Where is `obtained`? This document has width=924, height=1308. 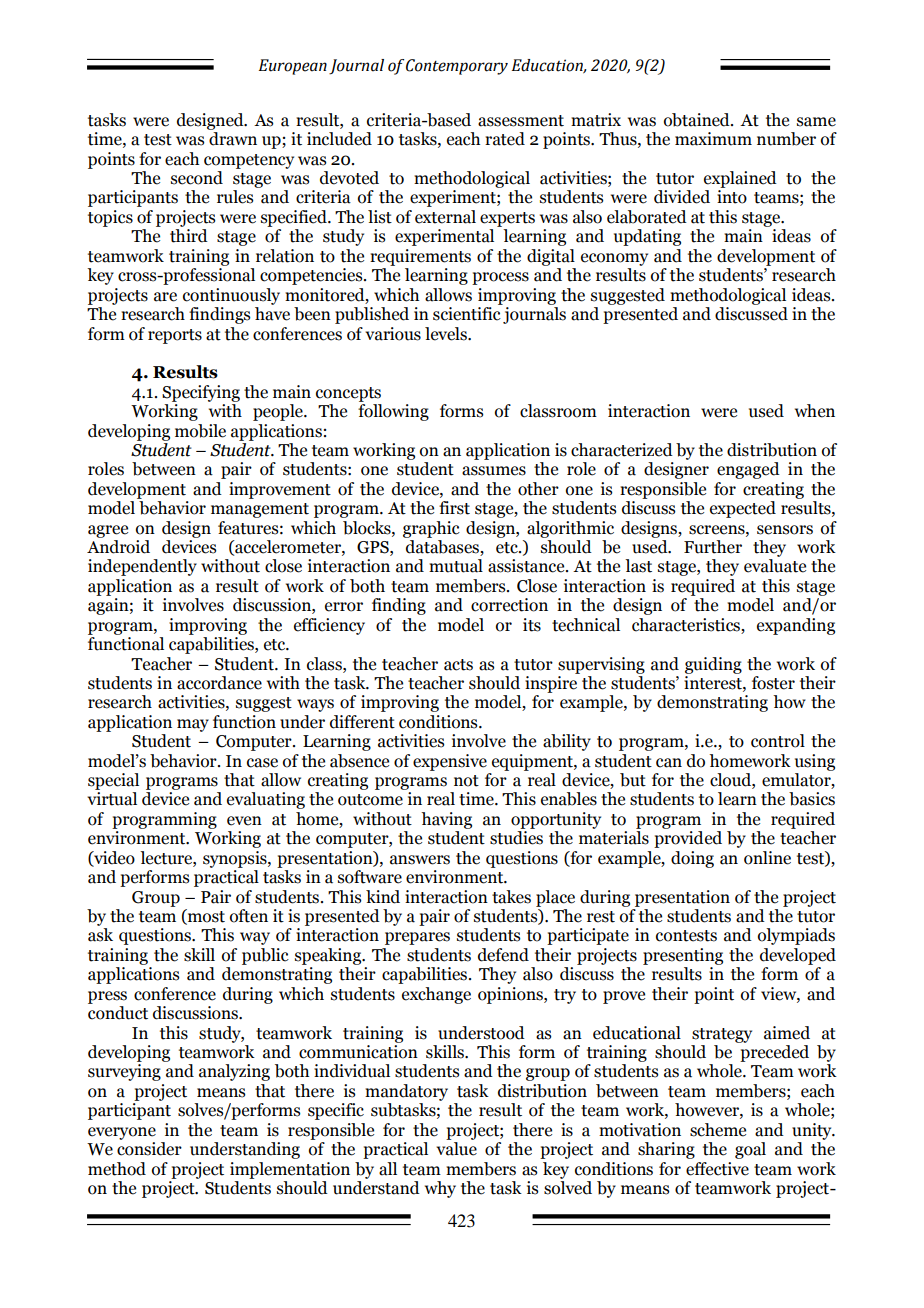 obtained is located at coordinates (698, 120).
